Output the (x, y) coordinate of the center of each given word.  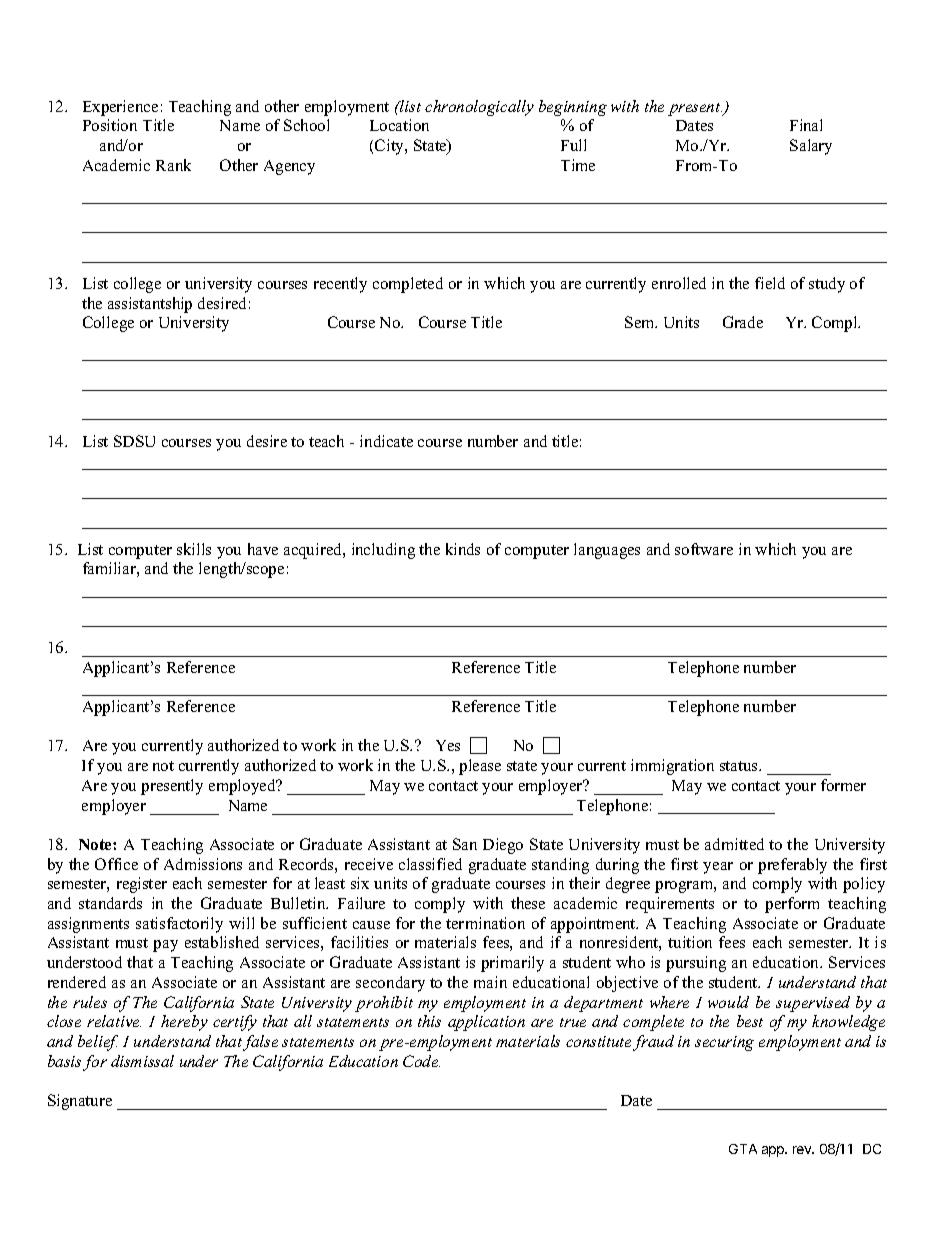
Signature (80, 1102)
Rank (173, 165)
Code (421, 1061)
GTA (743, 1149)
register (142, 885)
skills (194, 549)
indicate (386, 441)
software (704, 549)
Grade (743, 322)
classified (430, 864)
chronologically (479, 108)
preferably (792, 866)
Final (806, 125)
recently (340, 285)
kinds (463, 549)
